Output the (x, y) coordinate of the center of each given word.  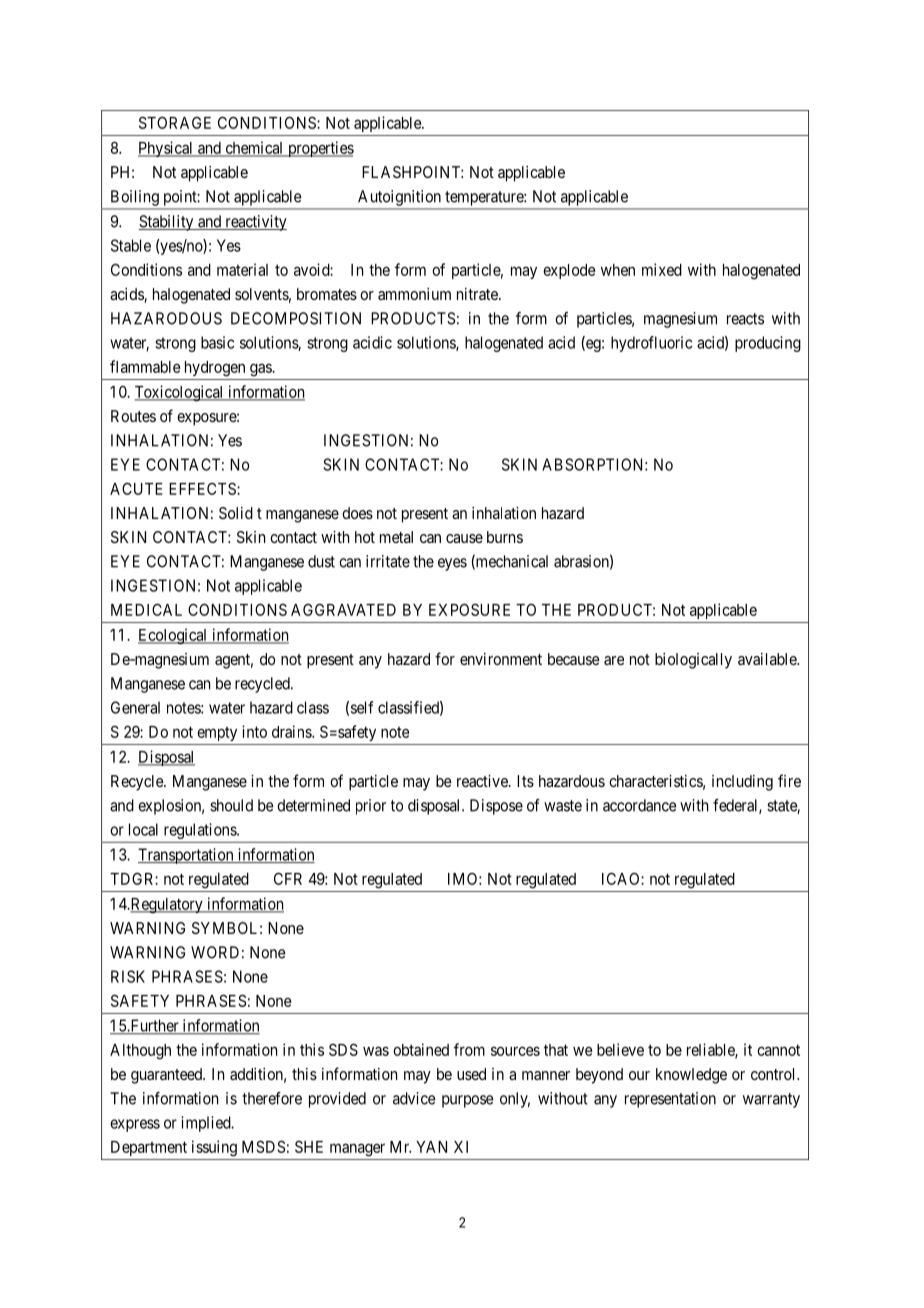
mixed (662, 269)
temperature (485, 198)
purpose (468, 1101)
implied (207, 1124)
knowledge (691, 1076)
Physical (167, 149)
